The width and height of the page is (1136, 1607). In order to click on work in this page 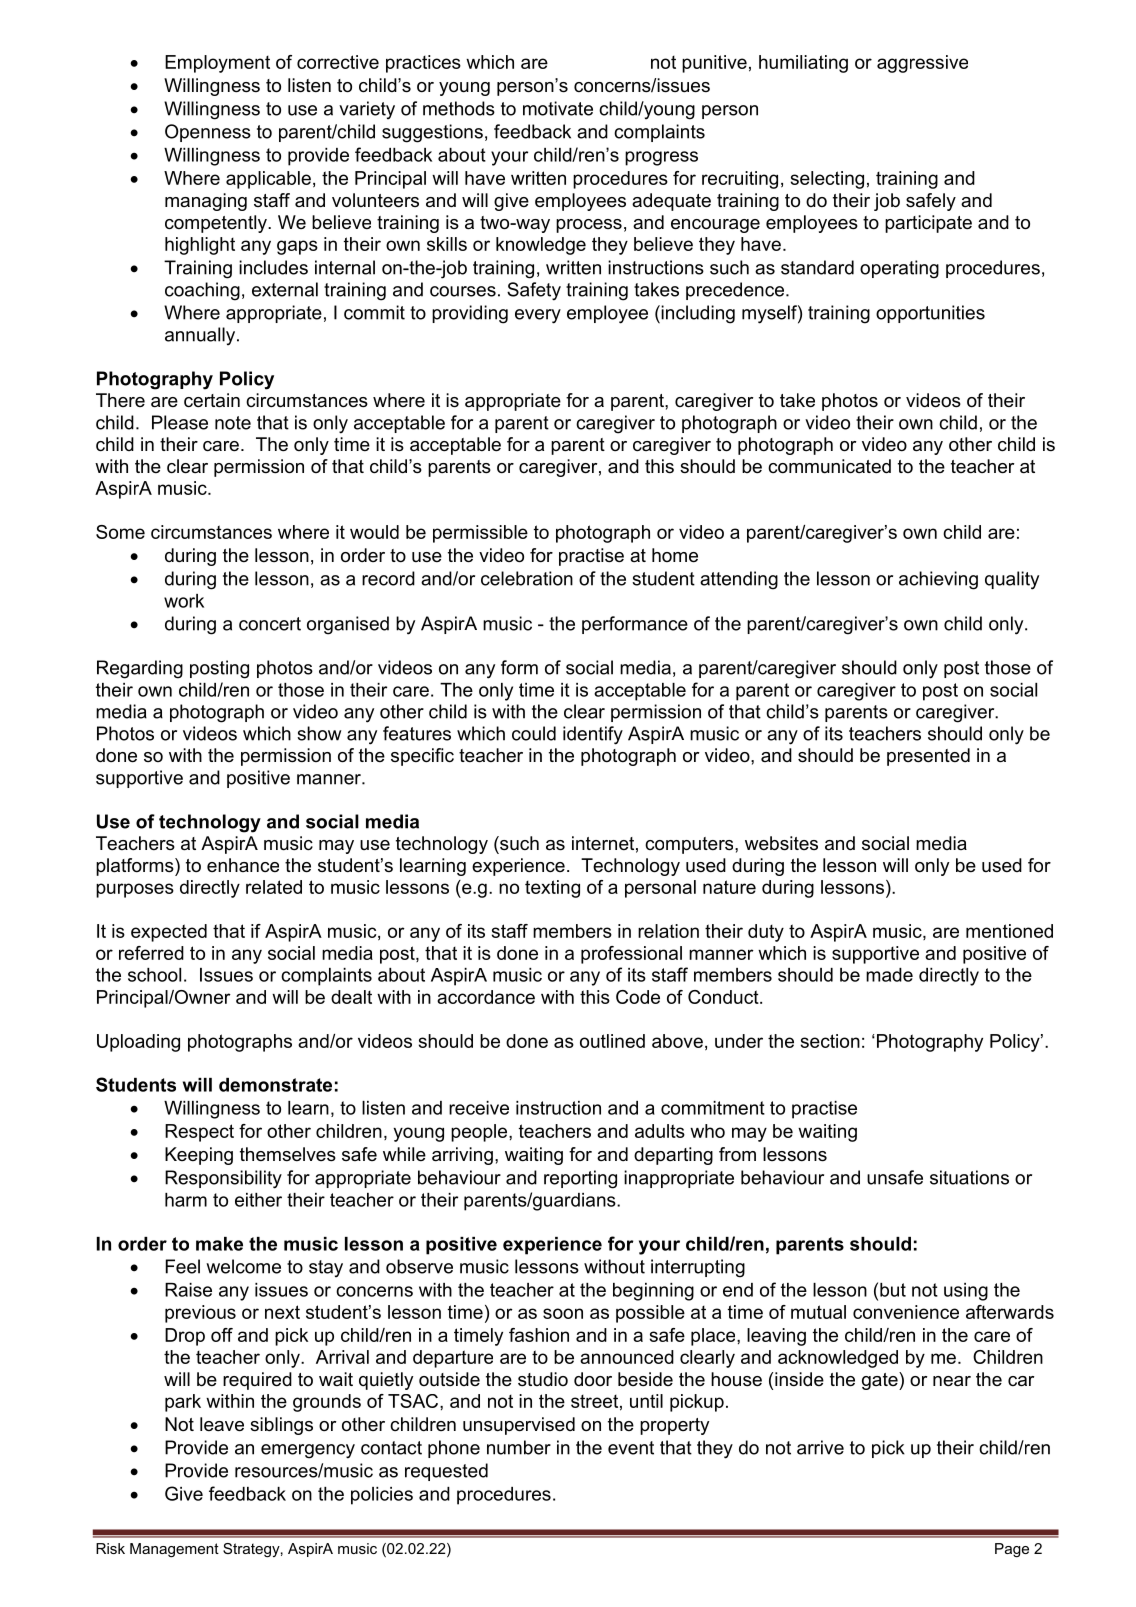, I will do `click(184, 601)`.
